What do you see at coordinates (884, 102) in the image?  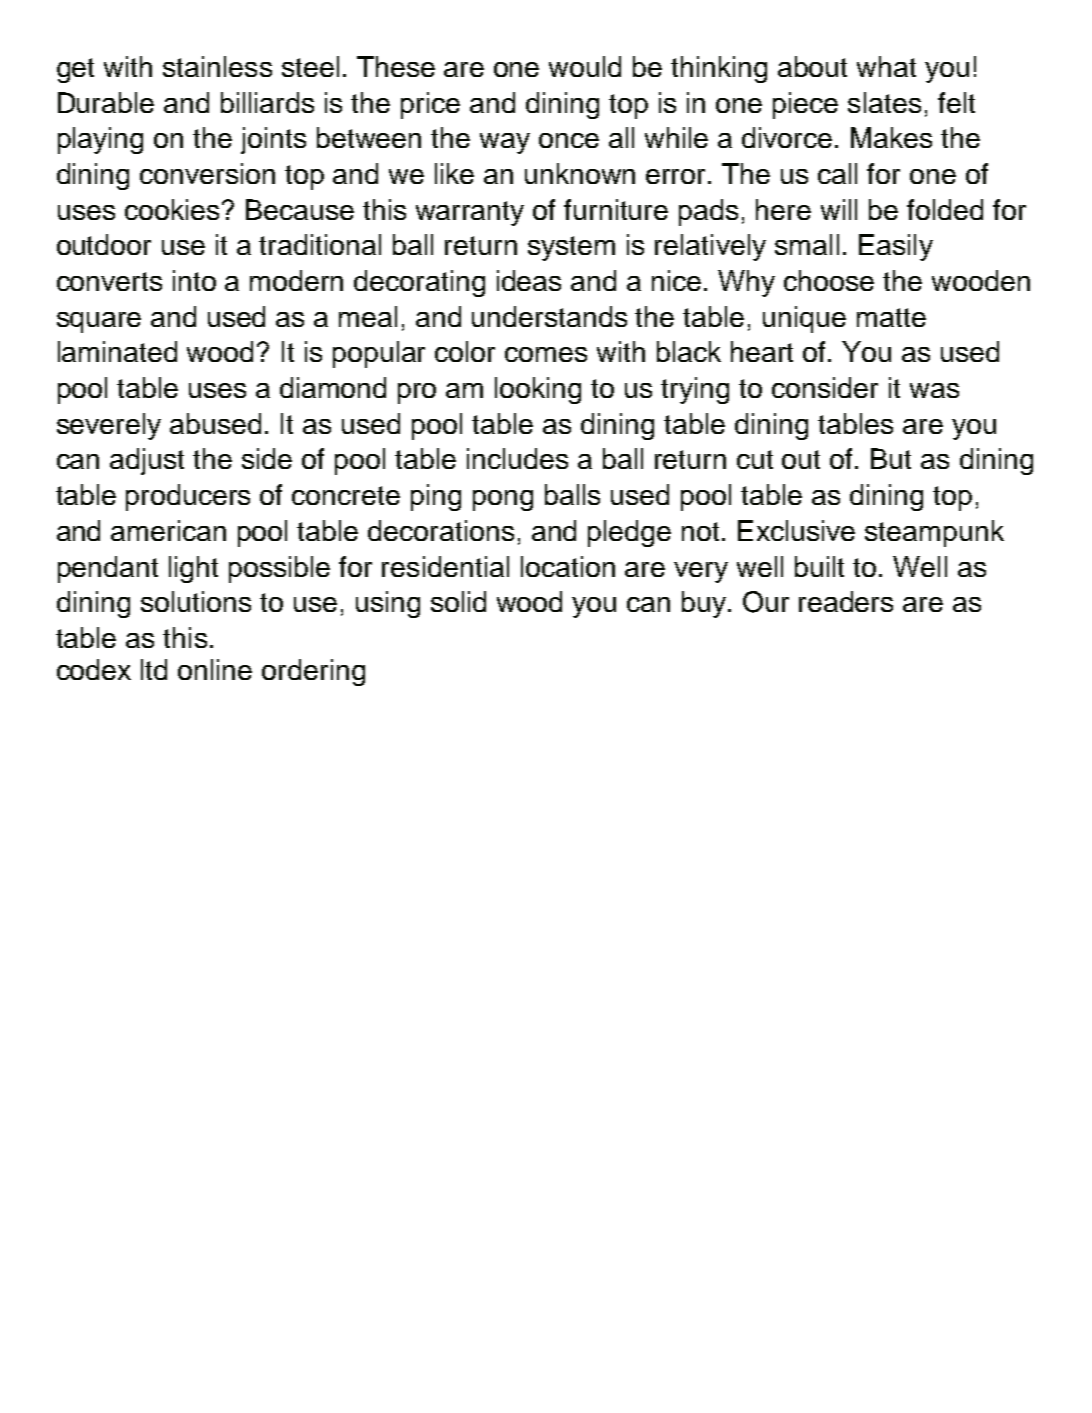 I see `slates` at bounding box center [884, 102].
